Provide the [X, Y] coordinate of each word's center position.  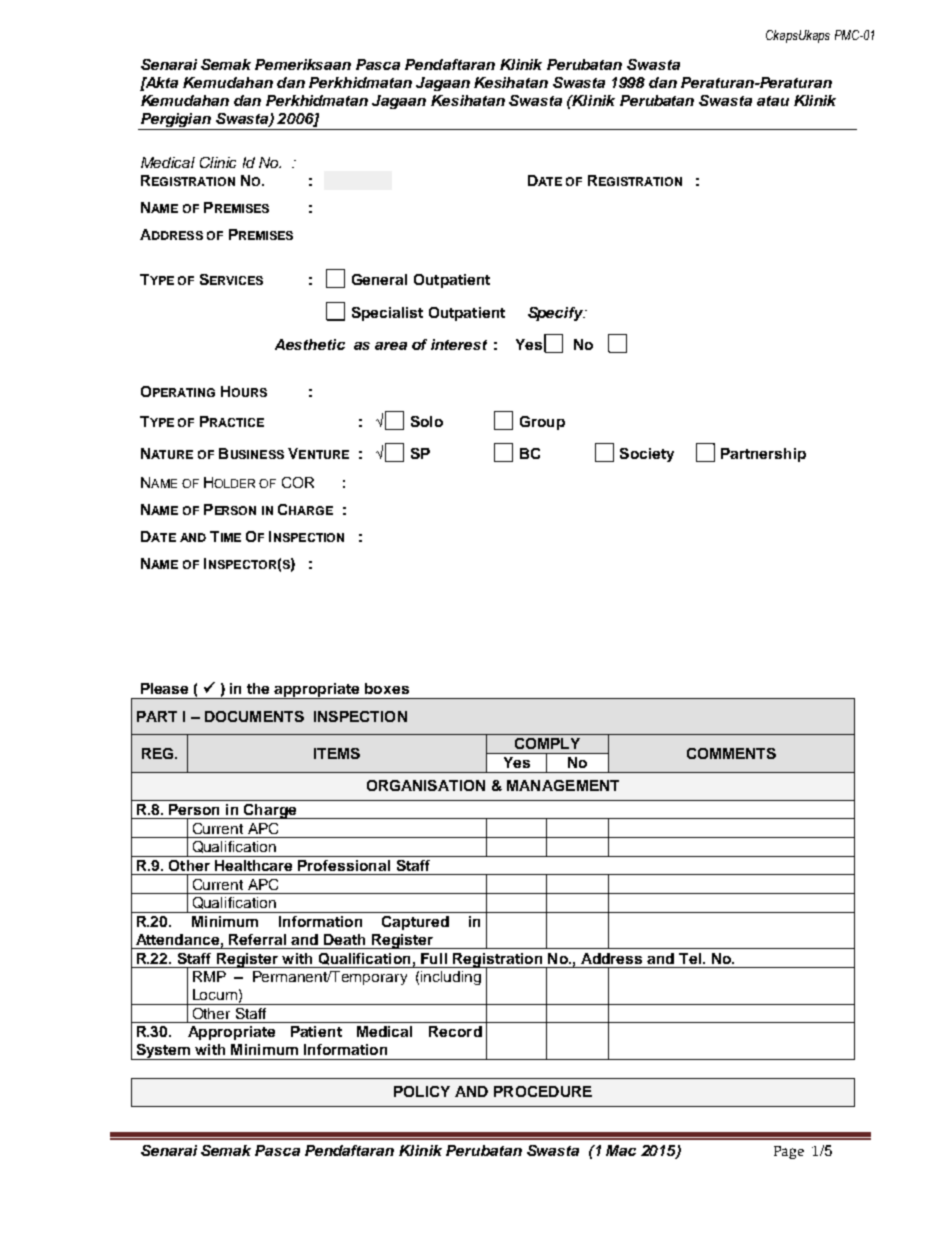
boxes [387, 688]
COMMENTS [731, 753]
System [163, 1052]
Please [164, 688]
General [379, 279]
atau [773, 101]
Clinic [218, 162]
